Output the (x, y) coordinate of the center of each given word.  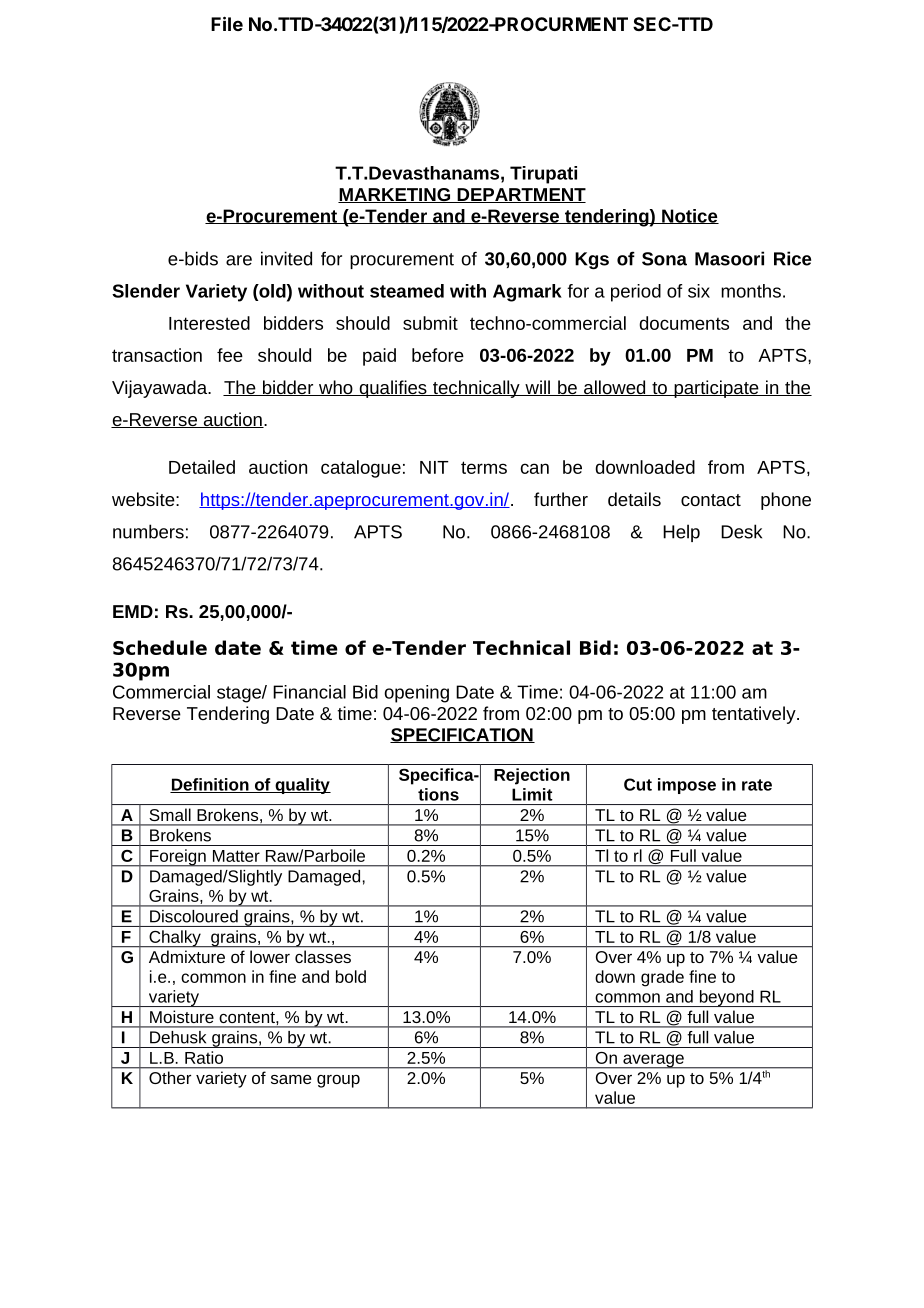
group (338, 1081)
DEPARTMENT (520, 195)
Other (170, 1077)
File (227, 23)
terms (484, 467)
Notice (689, 216)
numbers (148, 531)
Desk (741, 531)
